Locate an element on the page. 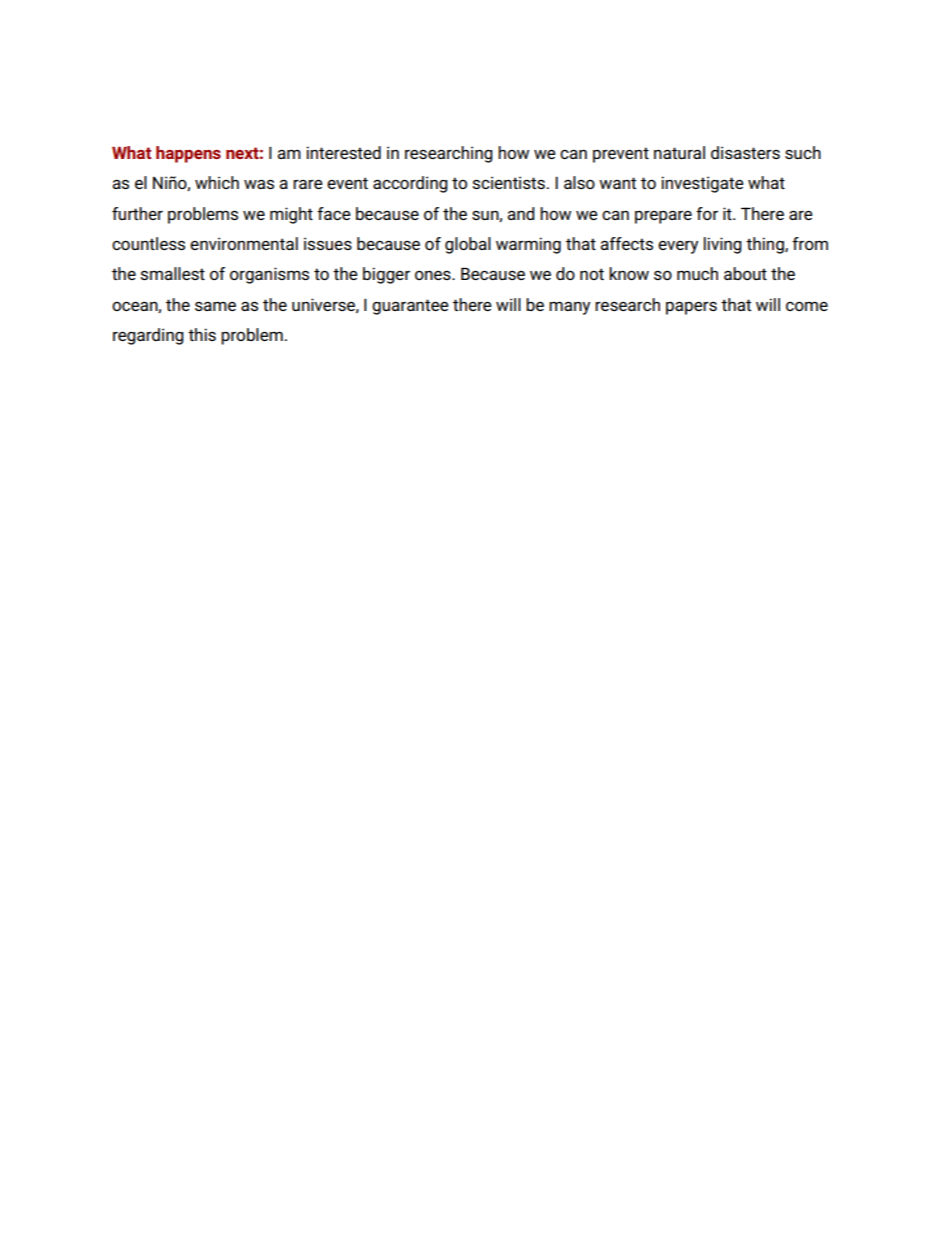  papers is located at coordinates (691, 308).
